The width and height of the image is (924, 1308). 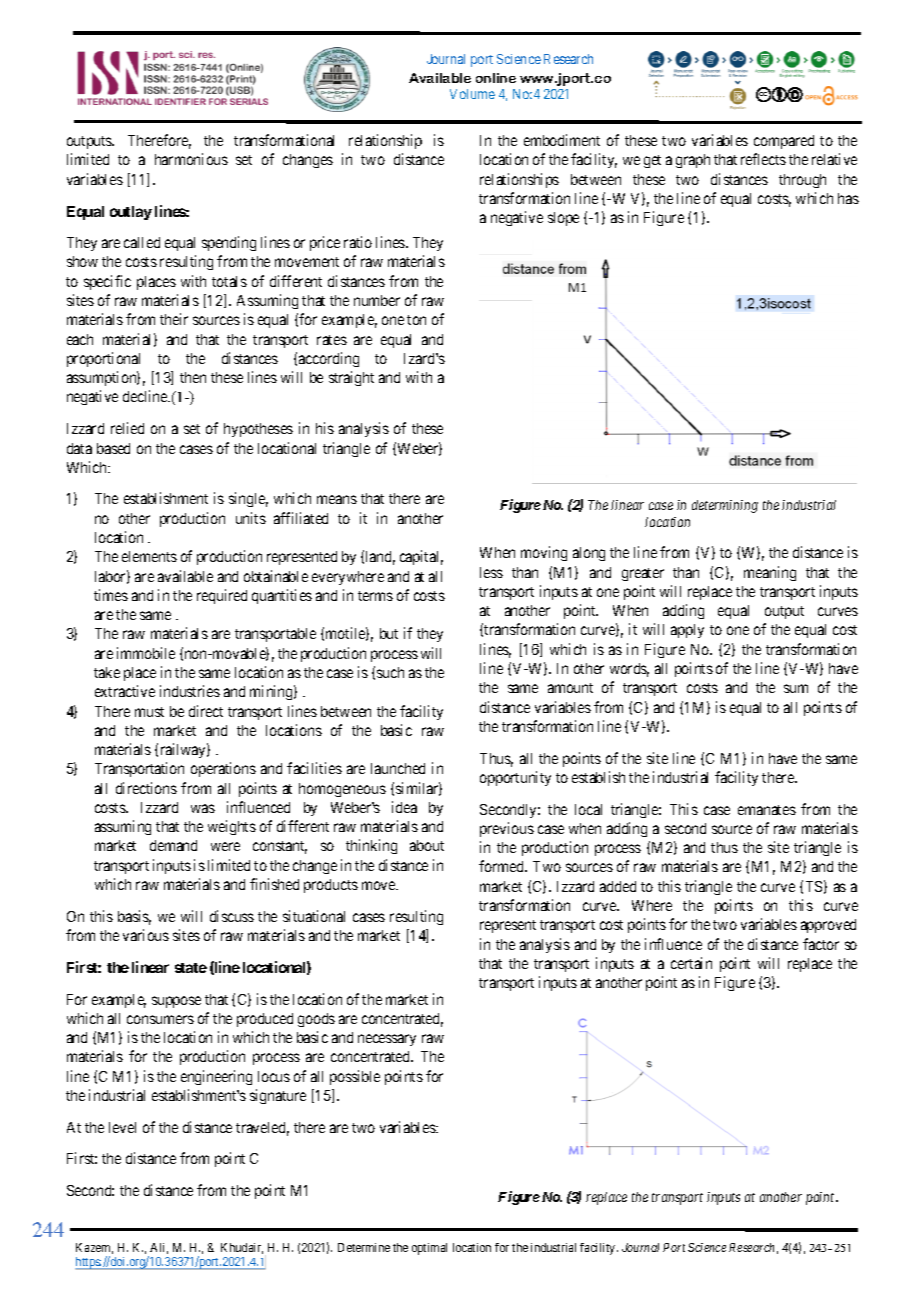 What do you see at coordinates (767, 810) in the image?
I see `emanates` at bounding box center [767, 810].
